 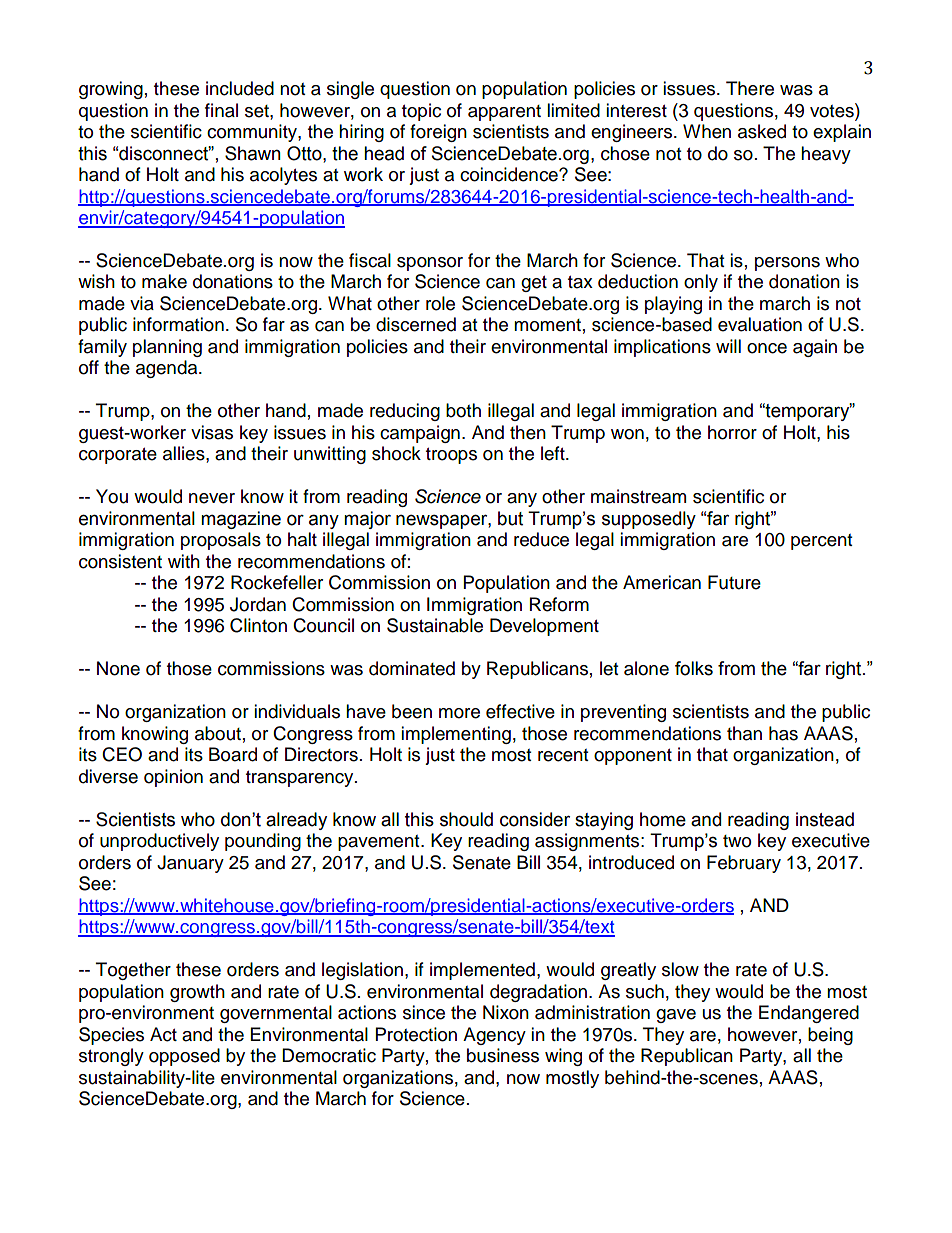 What do you see at coordinates (466, 819) in the screenshot?
I see `should` at bounding box center [466, 819].
